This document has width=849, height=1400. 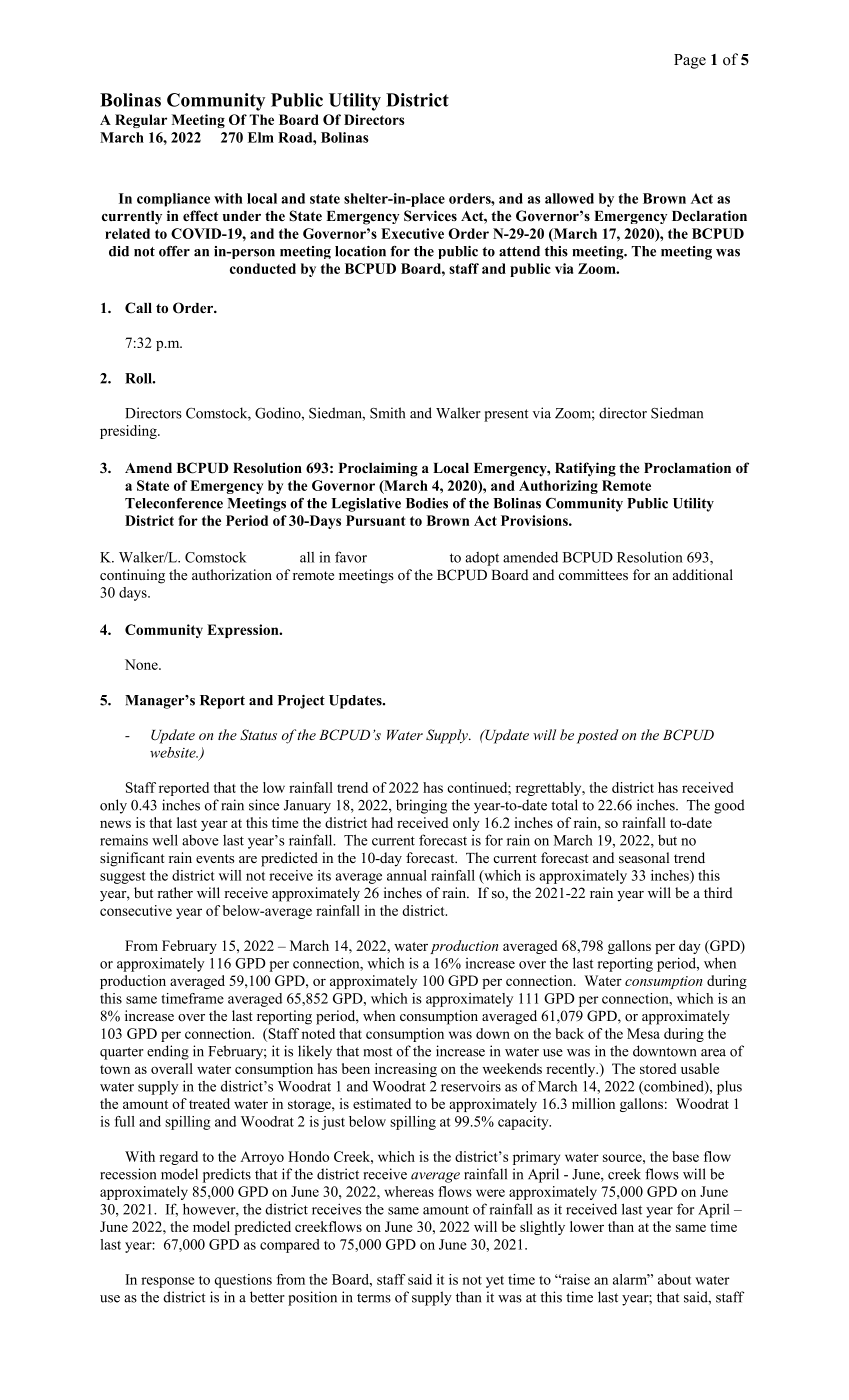 I want to click on response, so click(x=168, y=1282).
